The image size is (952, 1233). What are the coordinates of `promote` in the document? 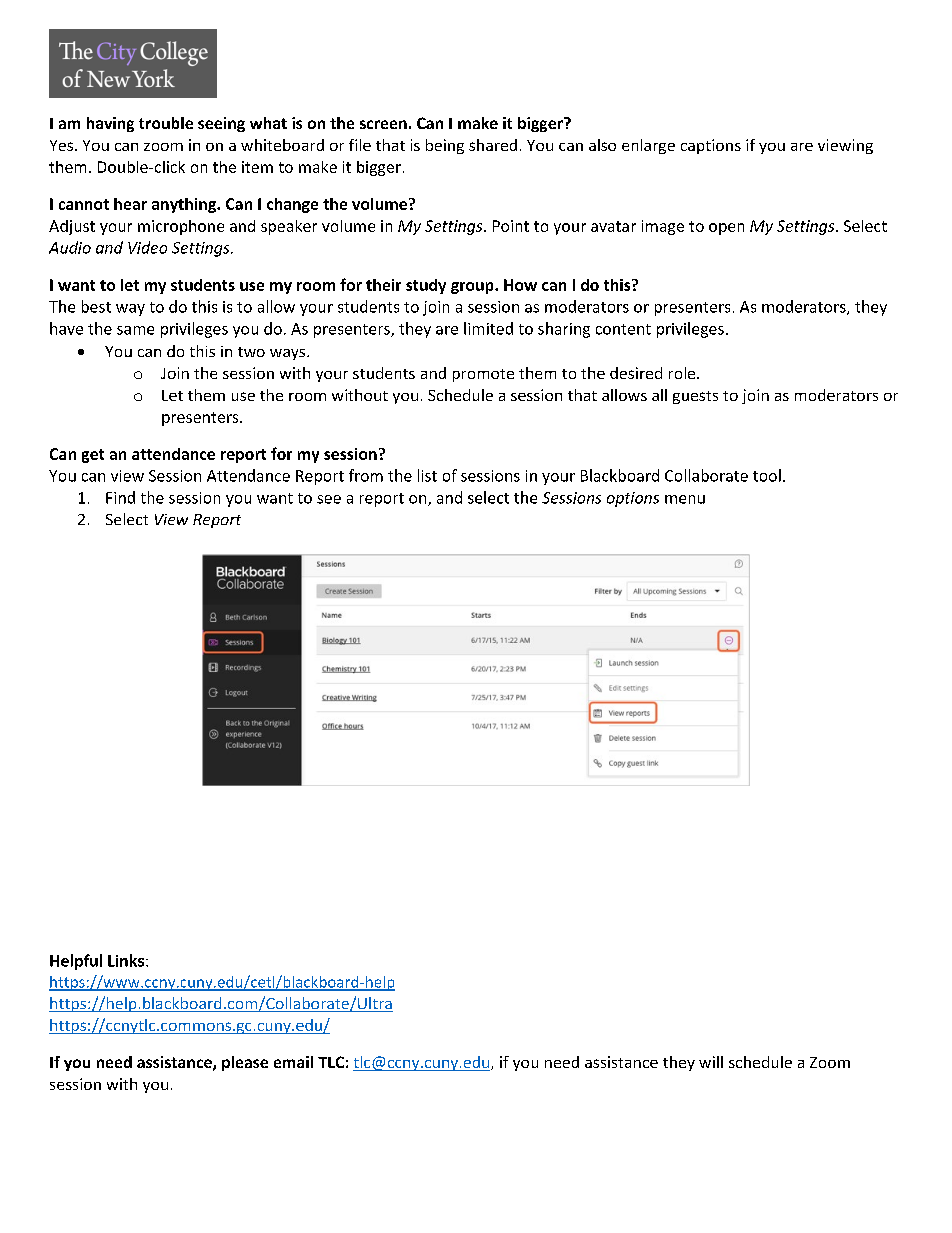 It's located at (483, 375).
